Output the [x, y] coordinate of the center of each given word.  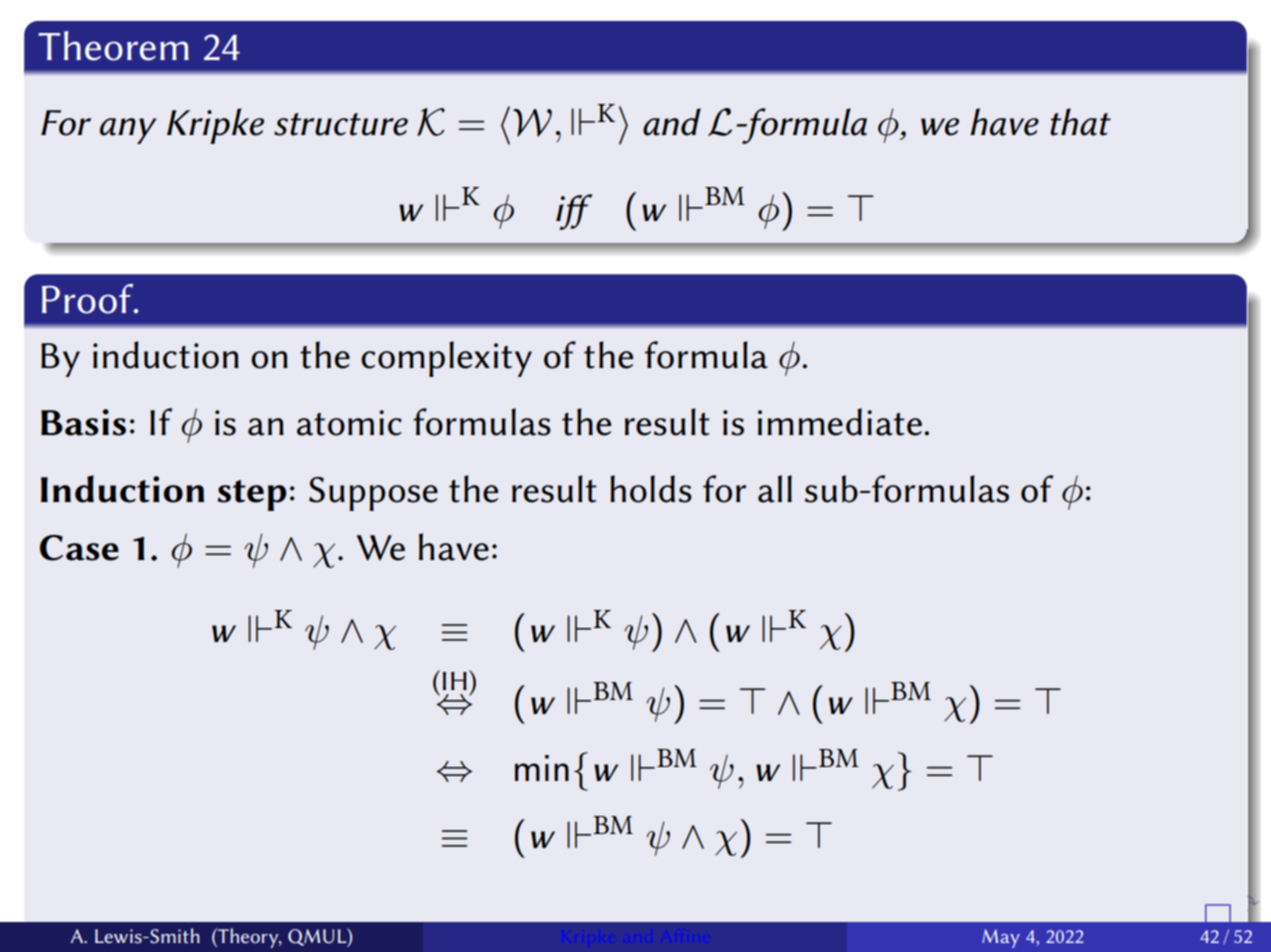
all [775, 489]
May [1001, 938]
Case [79, 548]
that [1080, 122]
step [252, 495]
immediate [840, 422]
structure [341, 124]
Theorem [113, 46]
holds [651, 489]
